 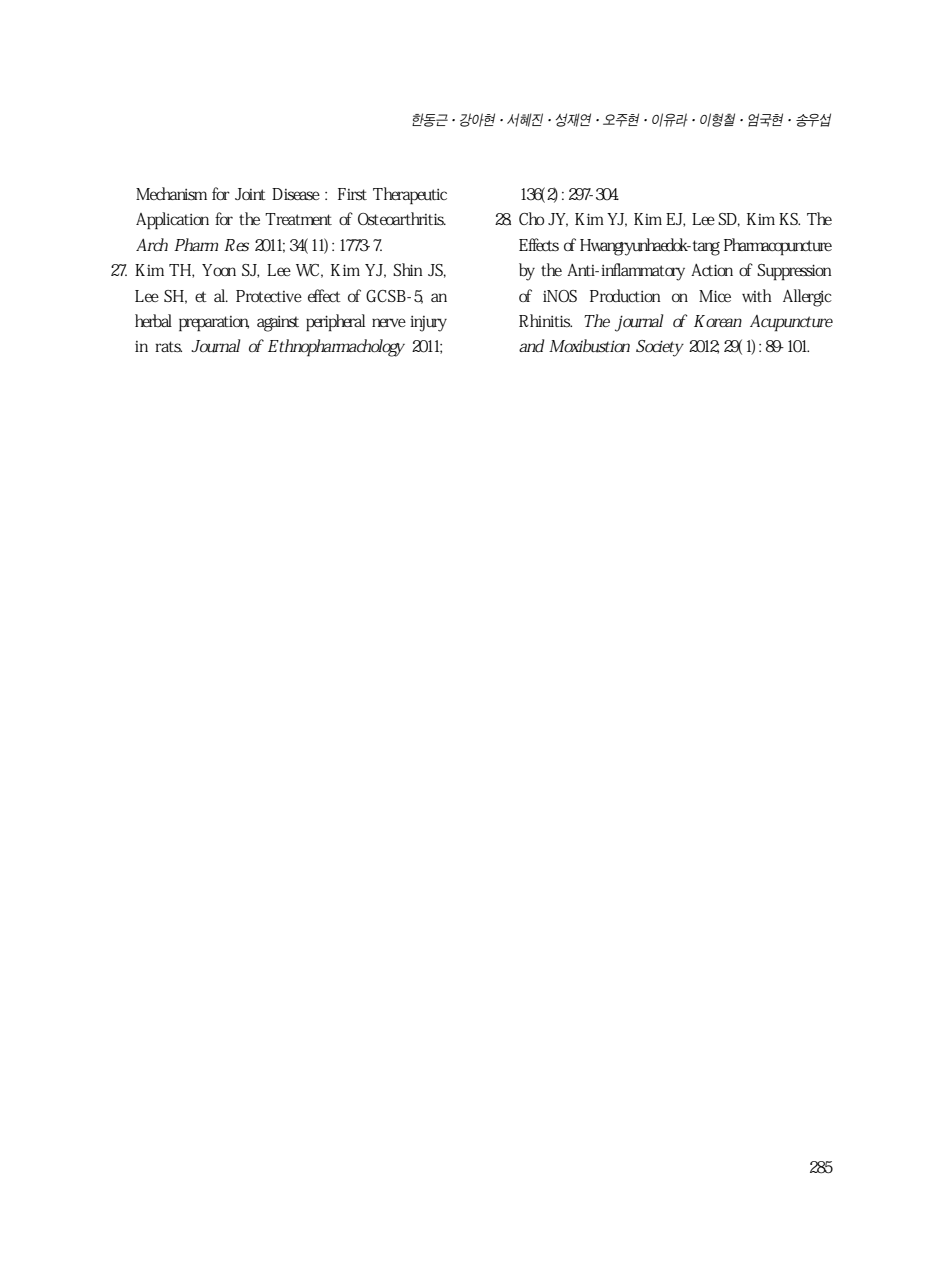 What do you see at coordinates (428, 324) in the document?
I see `injury` at bounding box center [428, 324].
